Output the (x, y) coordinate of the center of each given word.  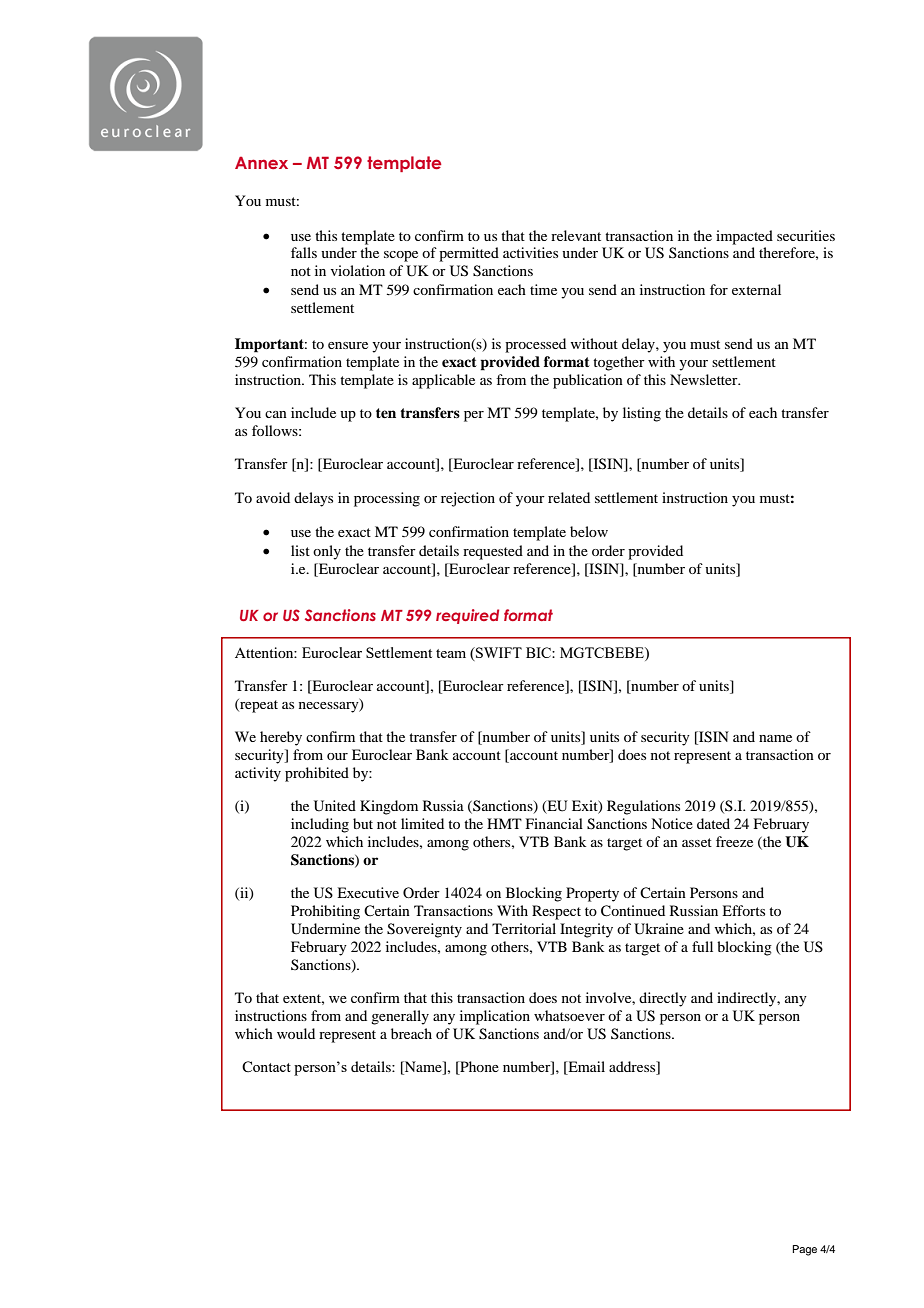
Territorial (524, 928)
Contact (266, 1066)
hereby (281, 738)
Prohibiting (325, 912)
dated (713, 823)
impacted (744, 237)
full (702, 946)
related (569, 497)
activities (530, 252)
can (276, 414)
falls (304, 252)
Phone (478, 1068)
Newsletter (705, 379)
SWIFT (498, 652)
